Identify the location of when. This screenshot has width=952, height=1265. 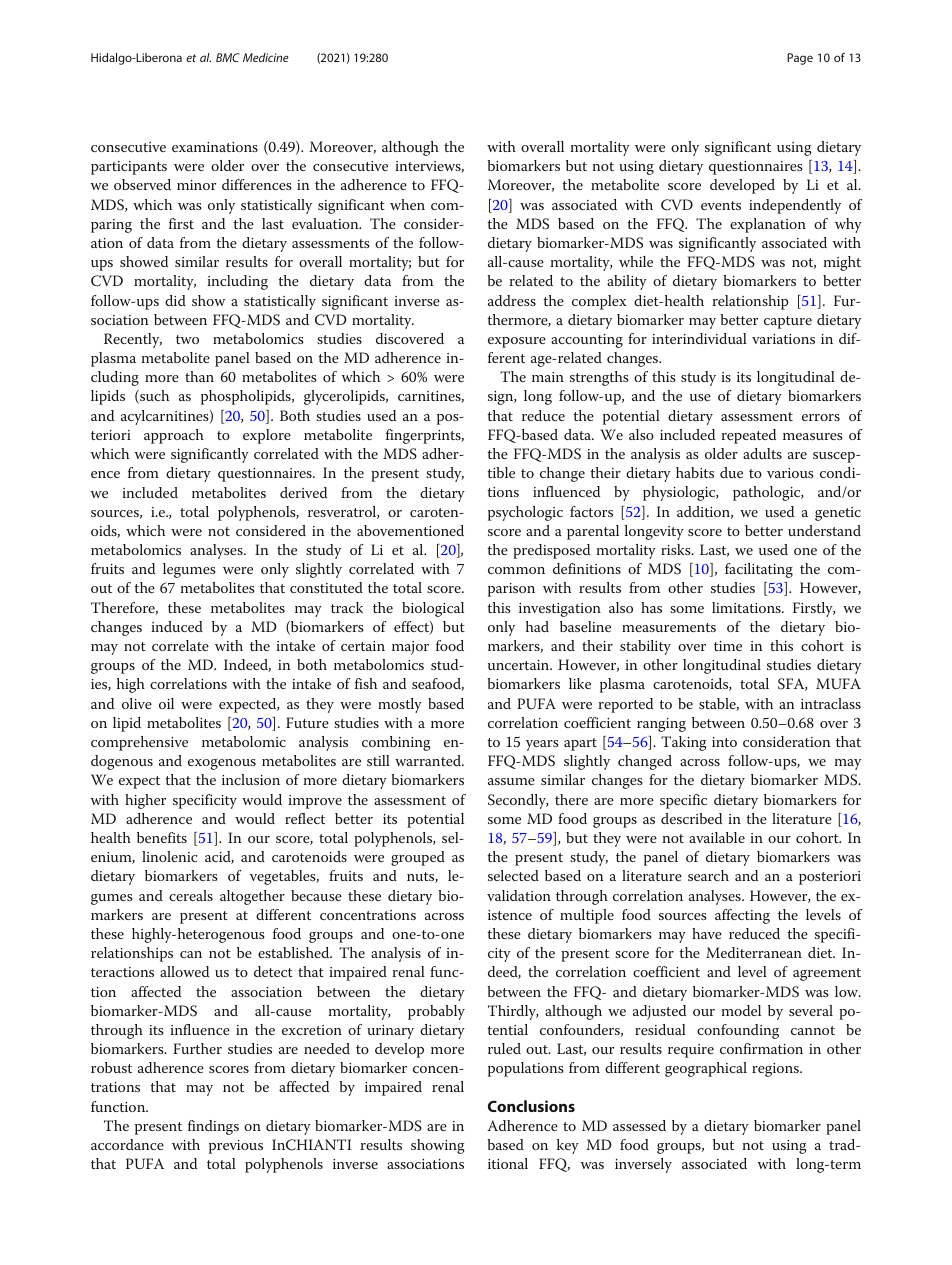
(407, 204).
